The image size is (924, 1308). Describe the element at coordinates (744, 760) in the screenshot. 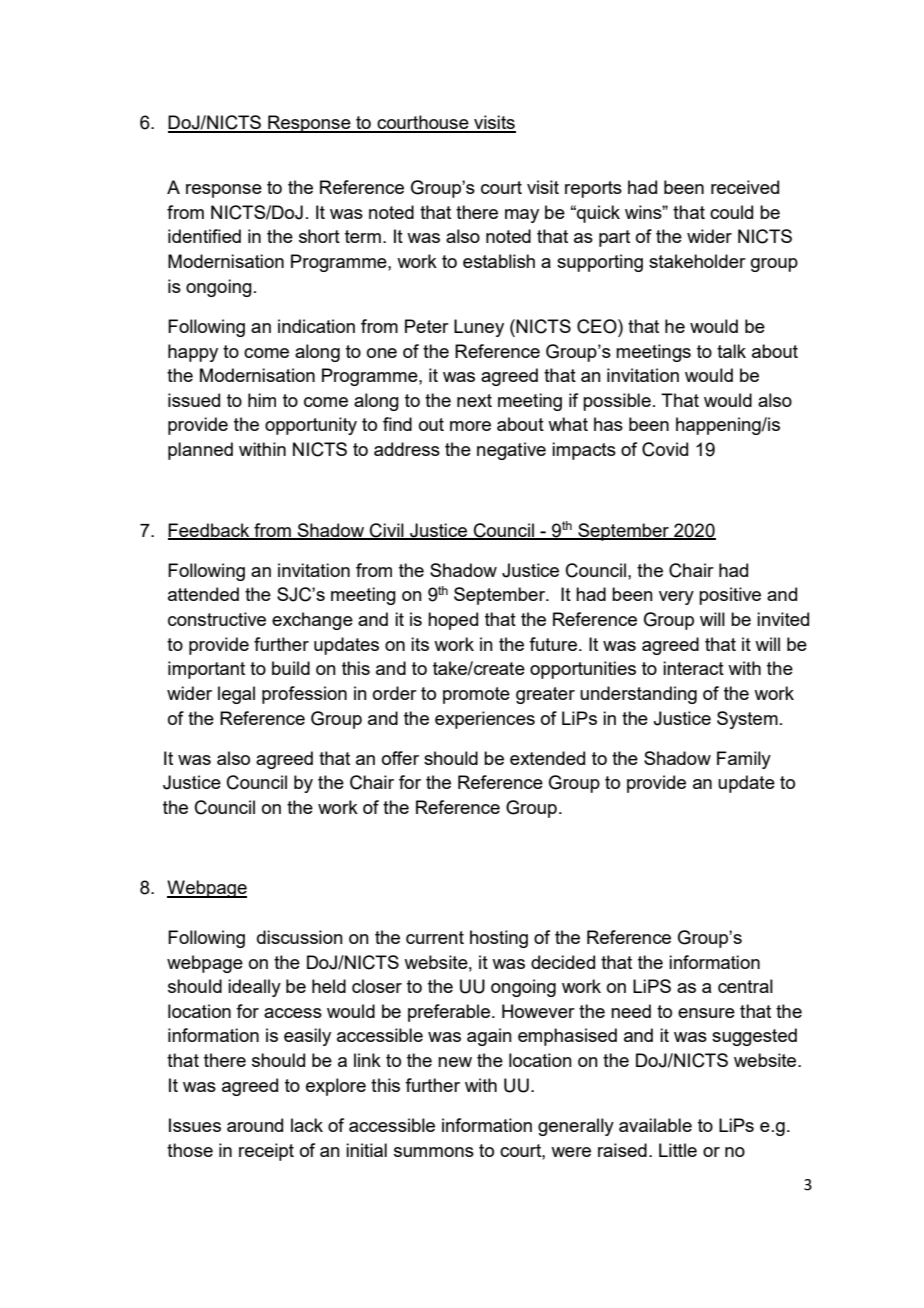

I see `Family` at that location.
